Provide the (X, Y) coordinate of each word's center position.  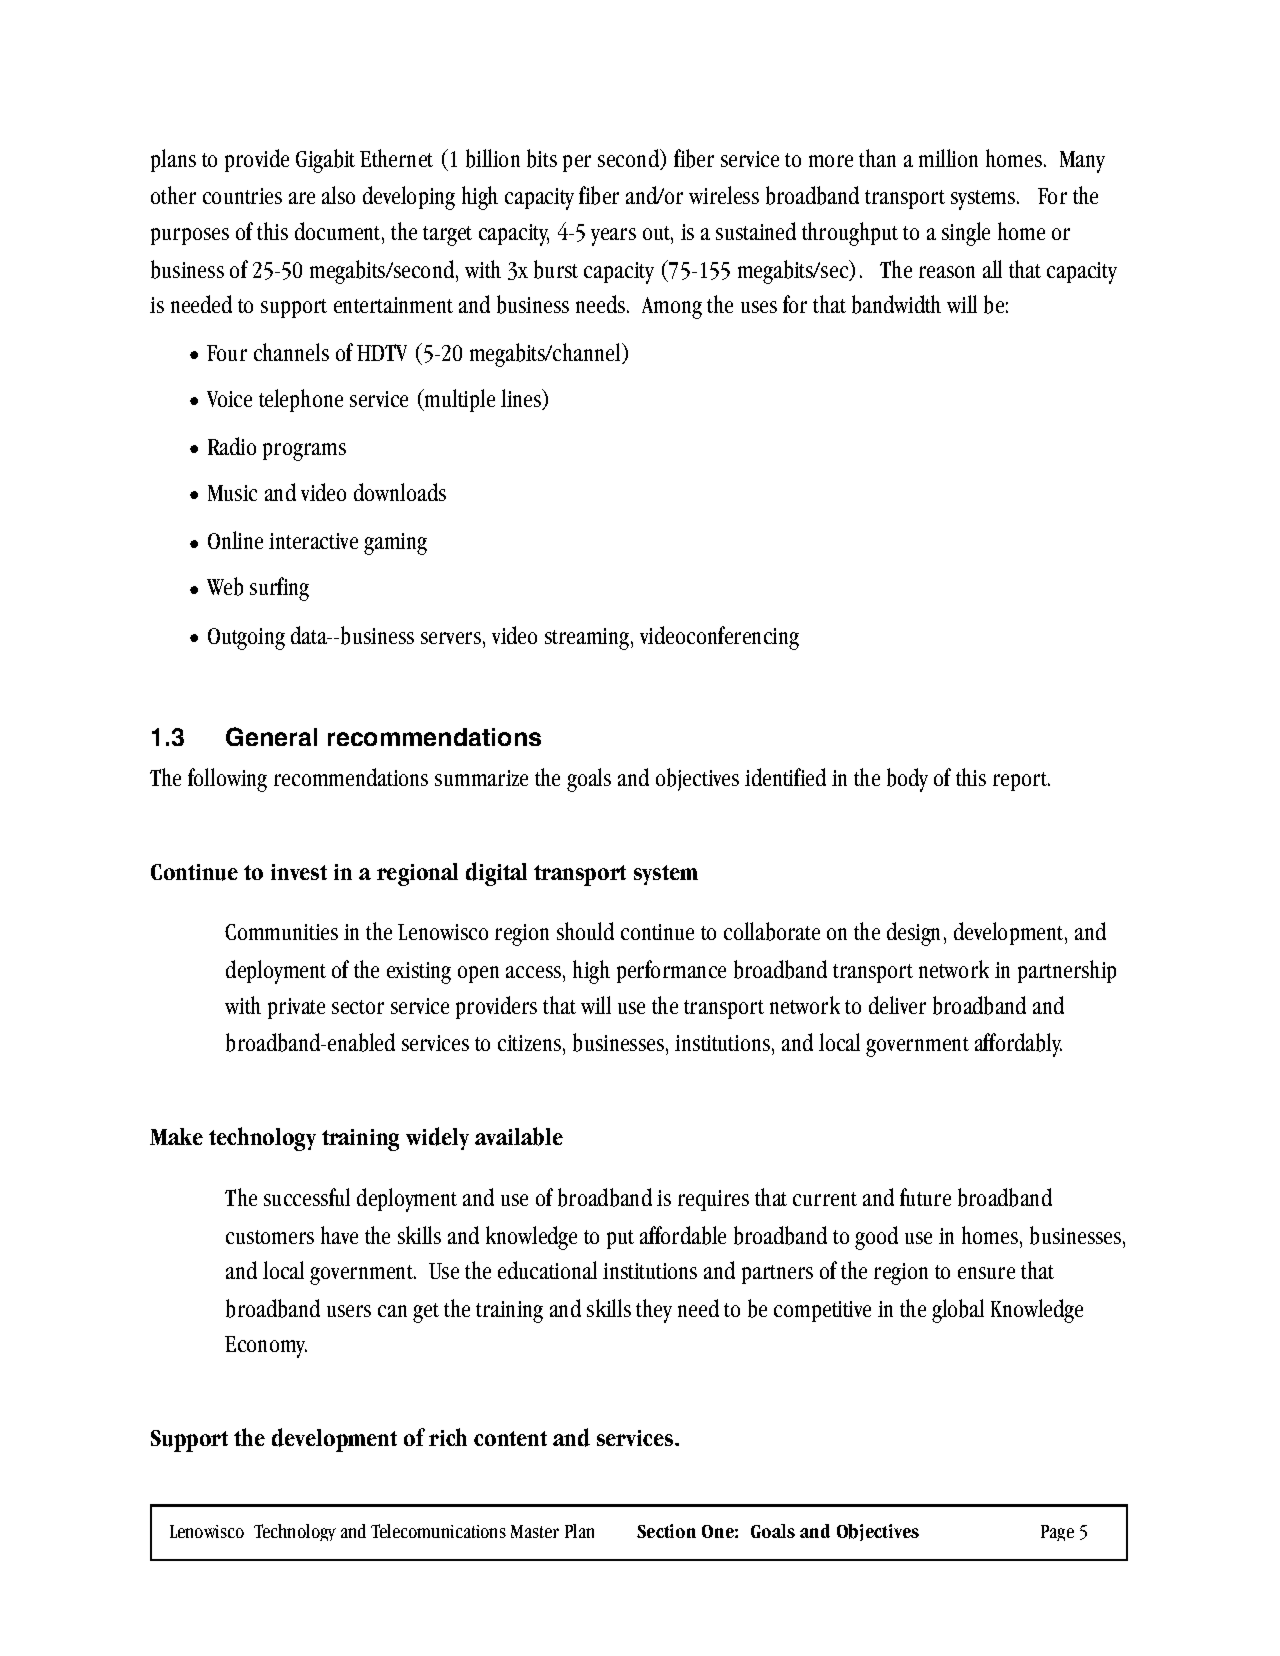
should (585, 931)
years (613, 237)
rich (448, 1437)
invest (299, 872)
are (302, 198)
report (1021, 781)
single (966, 234)
